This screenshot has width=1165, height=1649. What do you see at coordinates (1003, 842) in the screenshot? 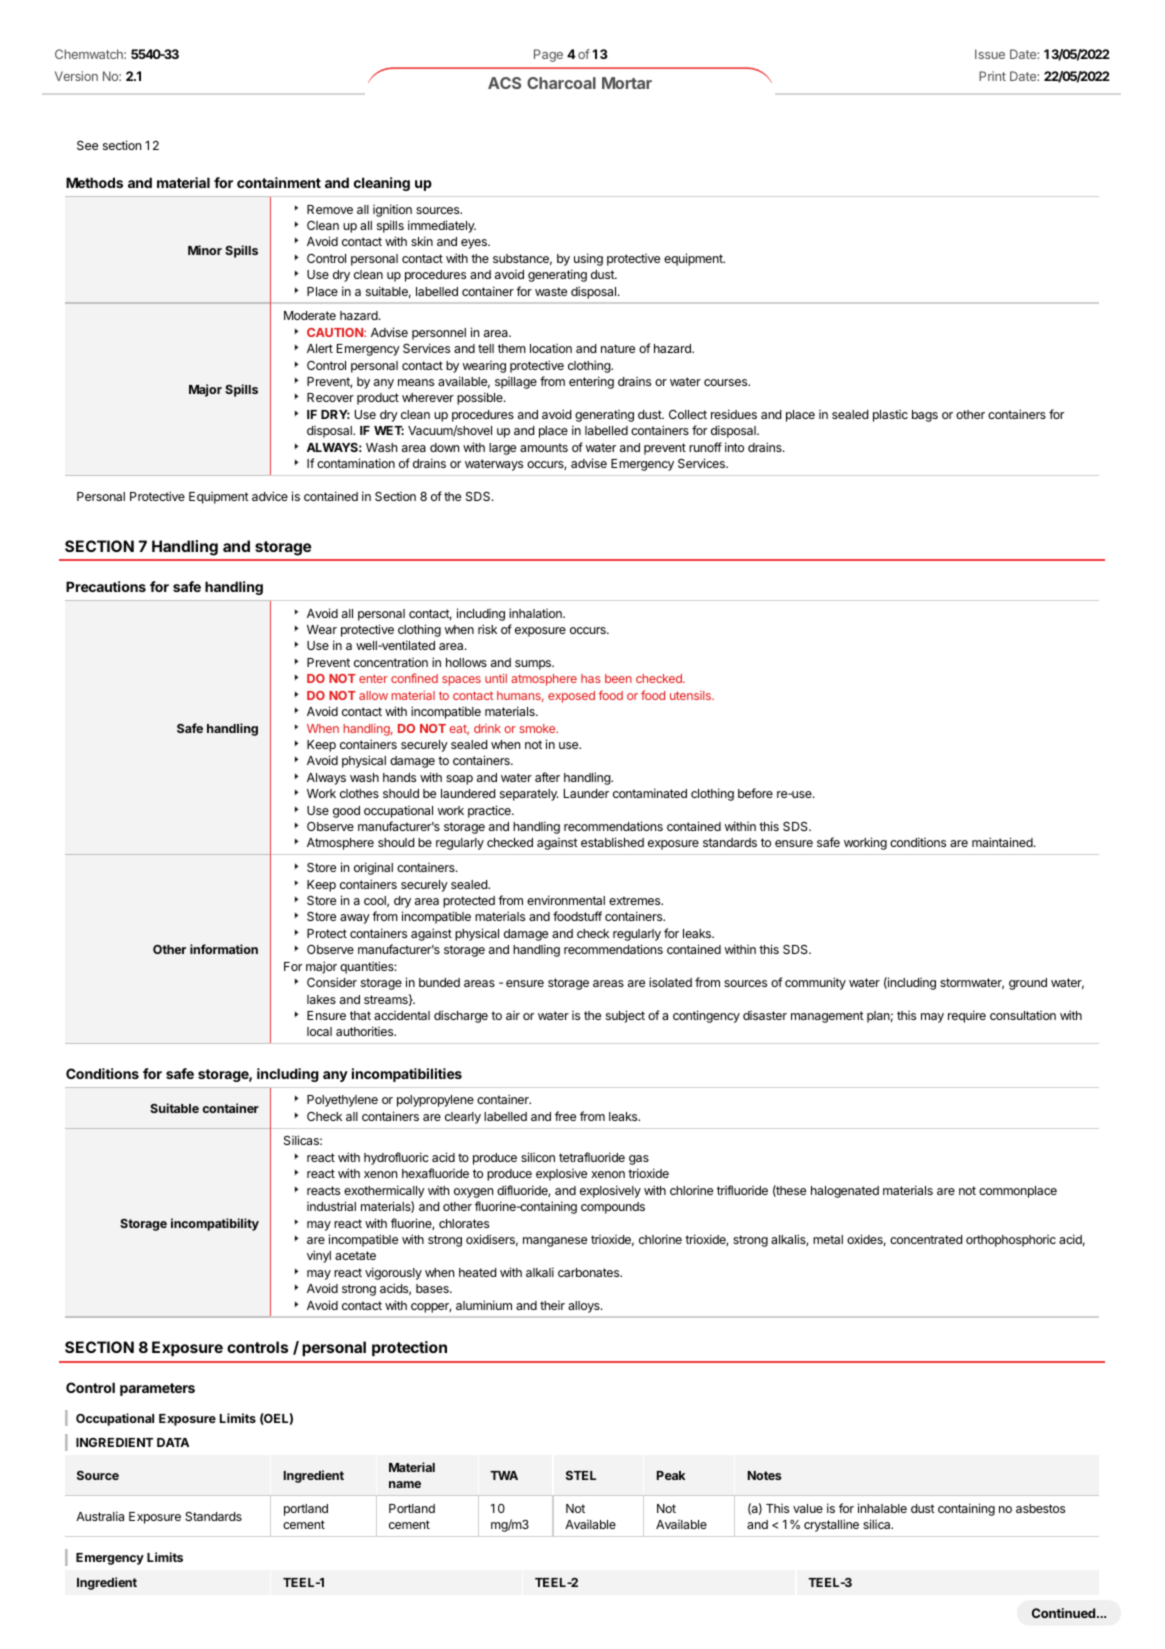
I see `maintained` at bounding box center [1003, 842].
